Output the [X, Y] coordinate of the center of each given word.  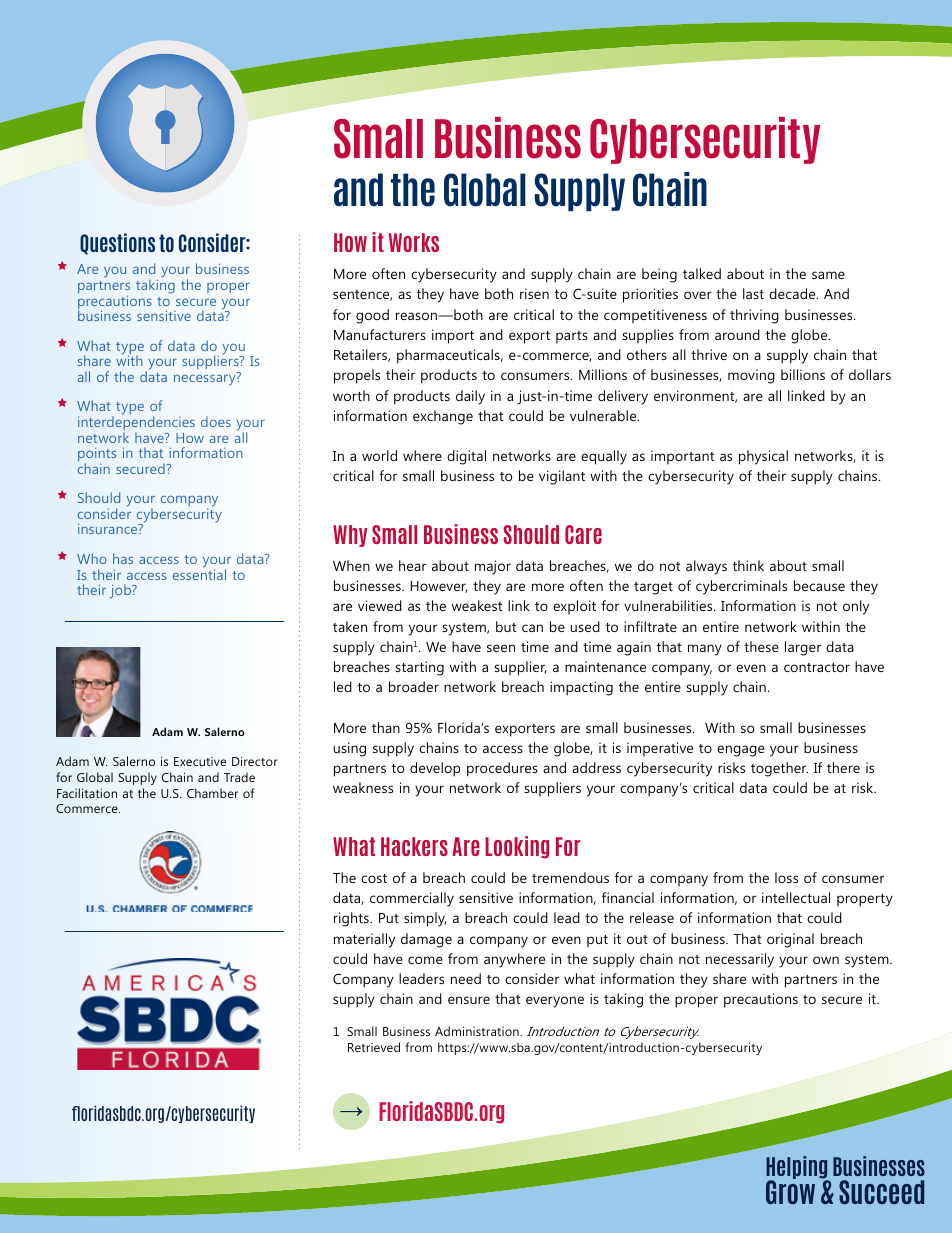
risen [534, 293]
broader [414, 686]
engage [741, 751]
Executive [200, 761]
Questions [117, 244]
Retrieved [374, 1047]
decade [793, 293]
